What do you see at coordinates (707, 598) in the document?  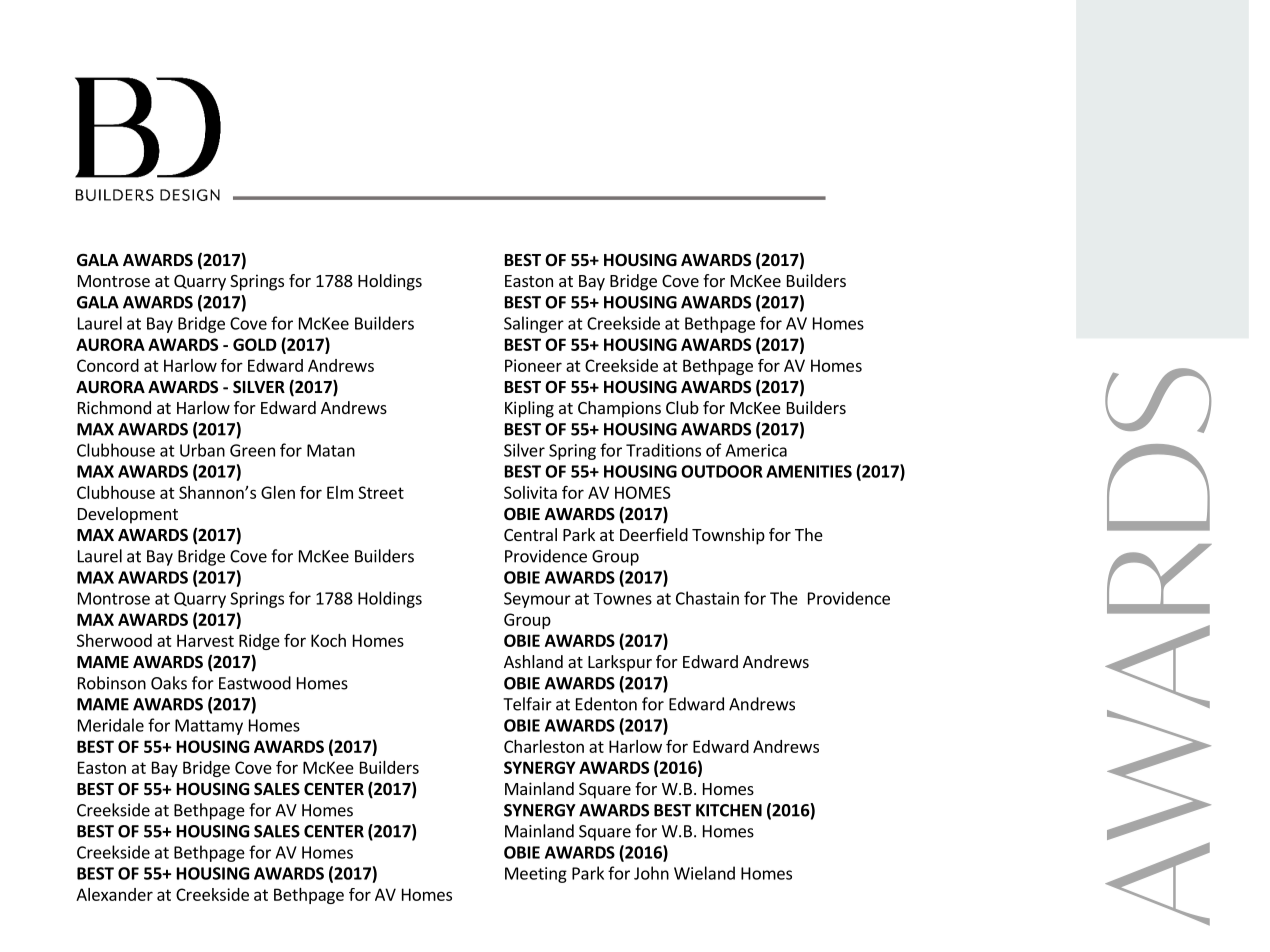 I see `Chastain` at bounding box center [707, 598].
